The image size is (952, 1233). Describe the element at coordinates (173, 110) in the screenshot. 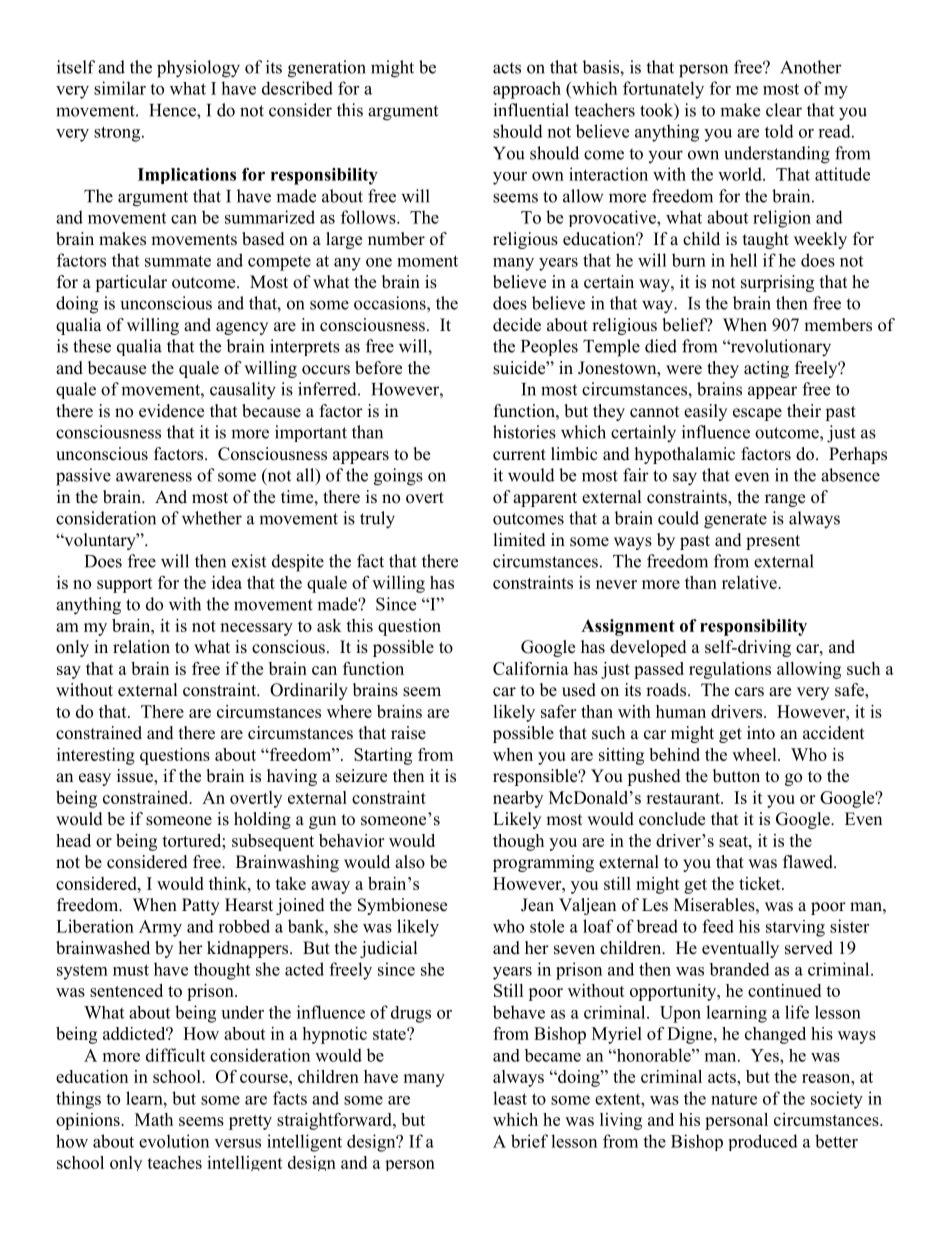

I see `Hence` at that location.
